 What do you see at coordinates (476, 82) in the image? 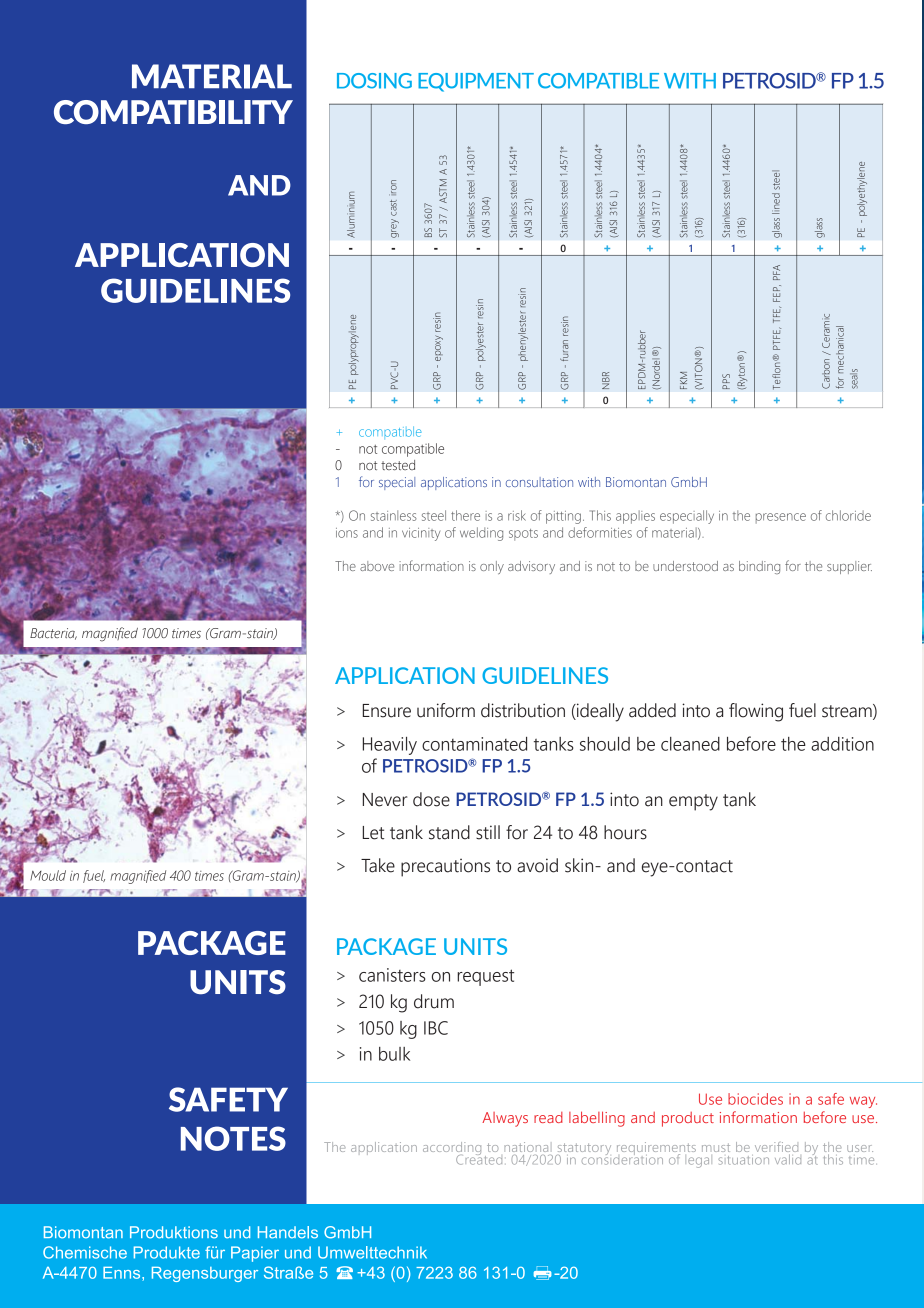
I see `EQUIPMENT` at bounding box center [476, 82].
